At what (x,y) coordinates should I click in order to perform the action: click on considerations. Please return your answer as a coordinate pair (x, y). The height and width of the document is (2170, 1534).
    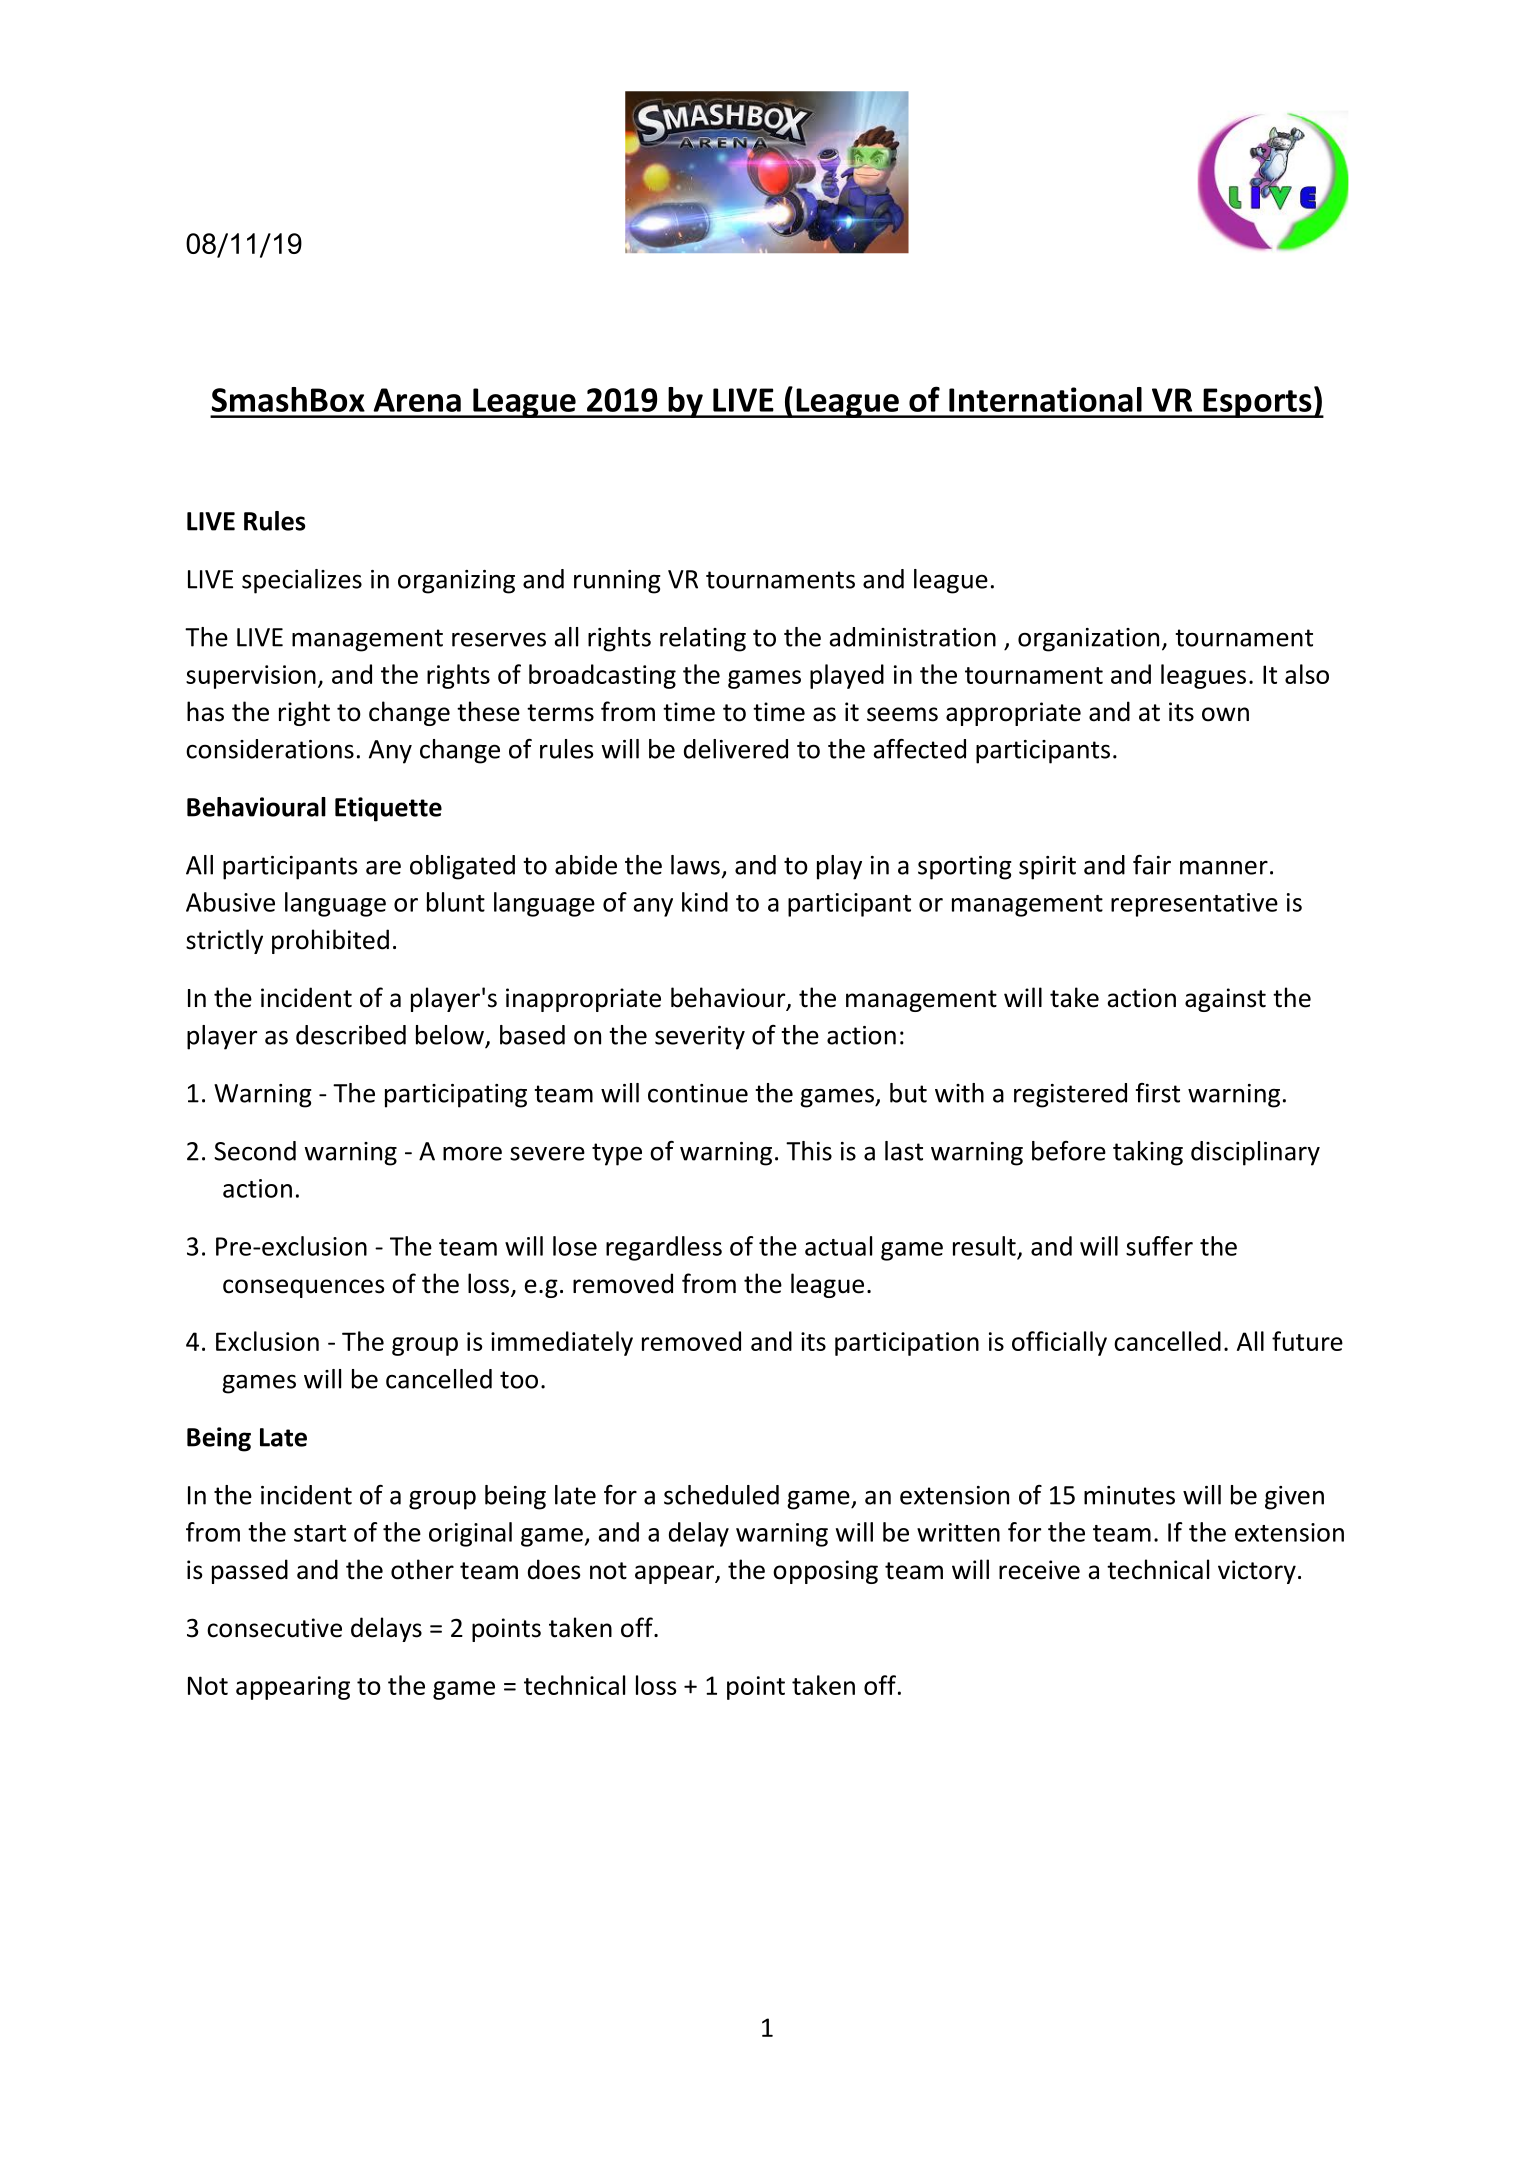
    Looking at the image, I should click on (270, 749).
